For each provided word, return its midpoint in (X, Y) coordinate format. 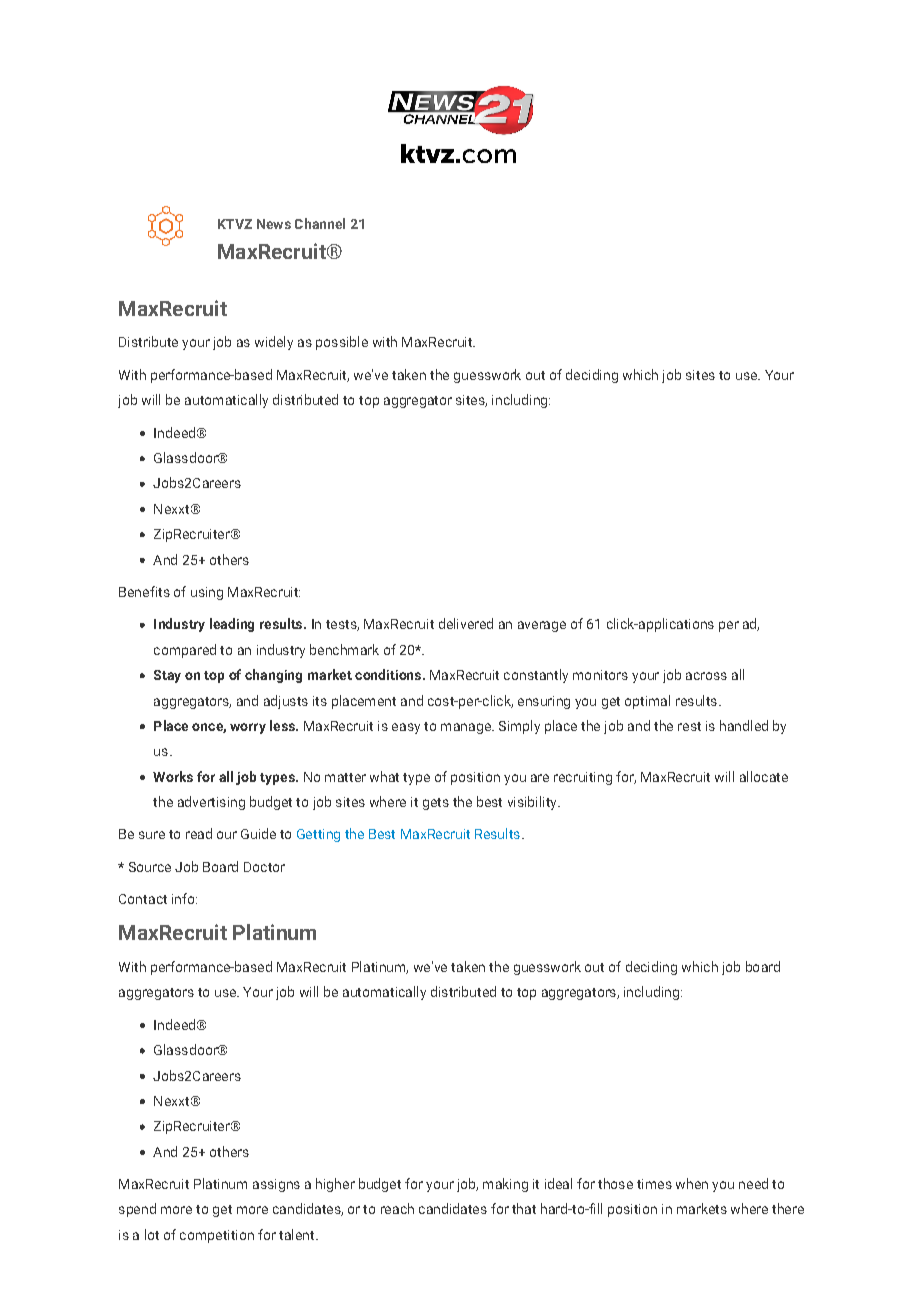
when (692, 1183)
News (274, 224)
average (542, 626)
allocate (764, 776)
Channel (320, 223)
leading (232, 625)
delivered (466, 623)
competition (217, 1236)
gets (436, 804)
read (199, 833)
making (505, 1185)
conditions (389, 674)
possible (342, 343)
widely (274, 343)
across (706, 676)
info (184, 898)
